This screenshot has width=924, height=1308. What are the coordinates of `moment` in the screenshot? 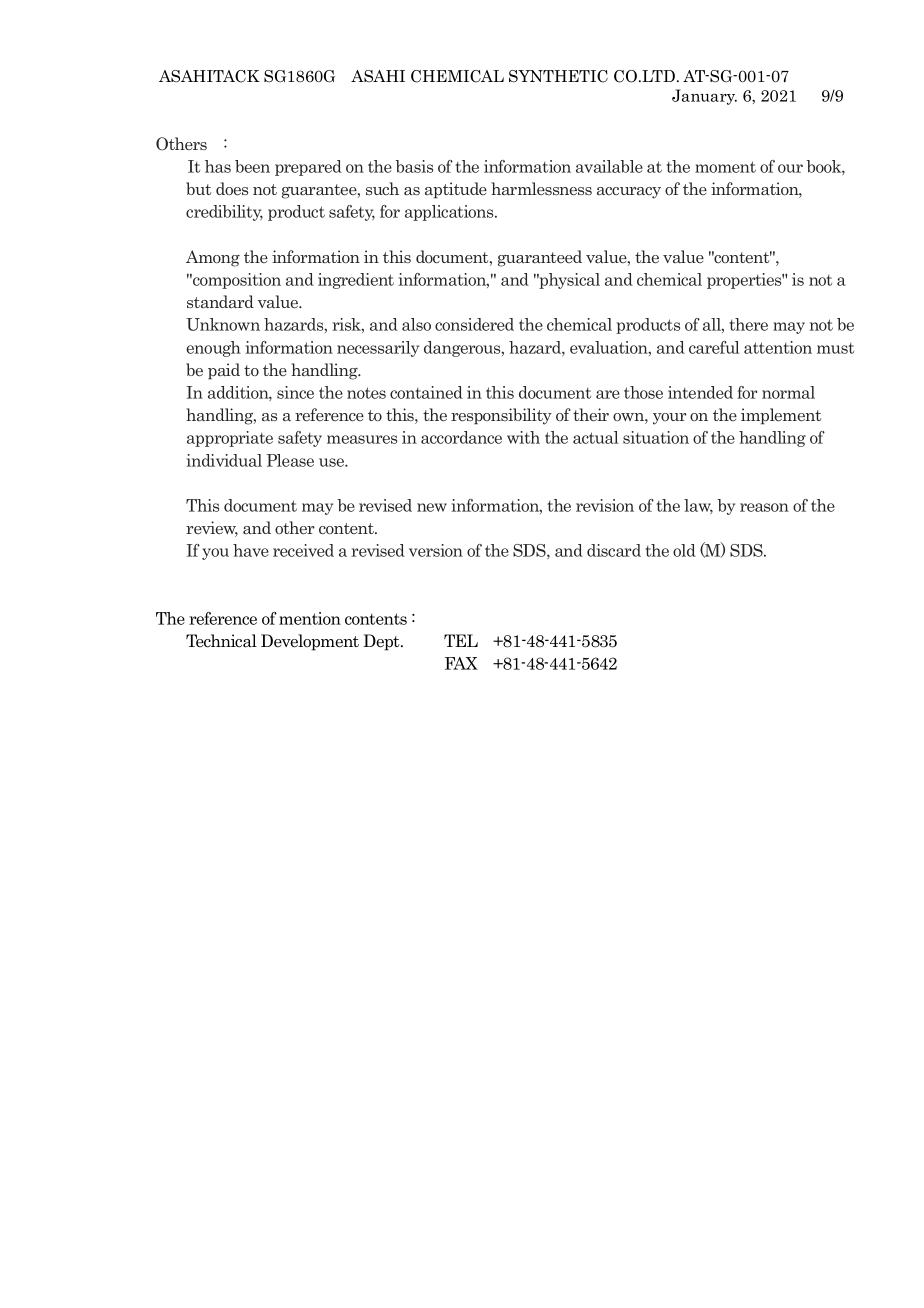 It's located at (725, 167).
